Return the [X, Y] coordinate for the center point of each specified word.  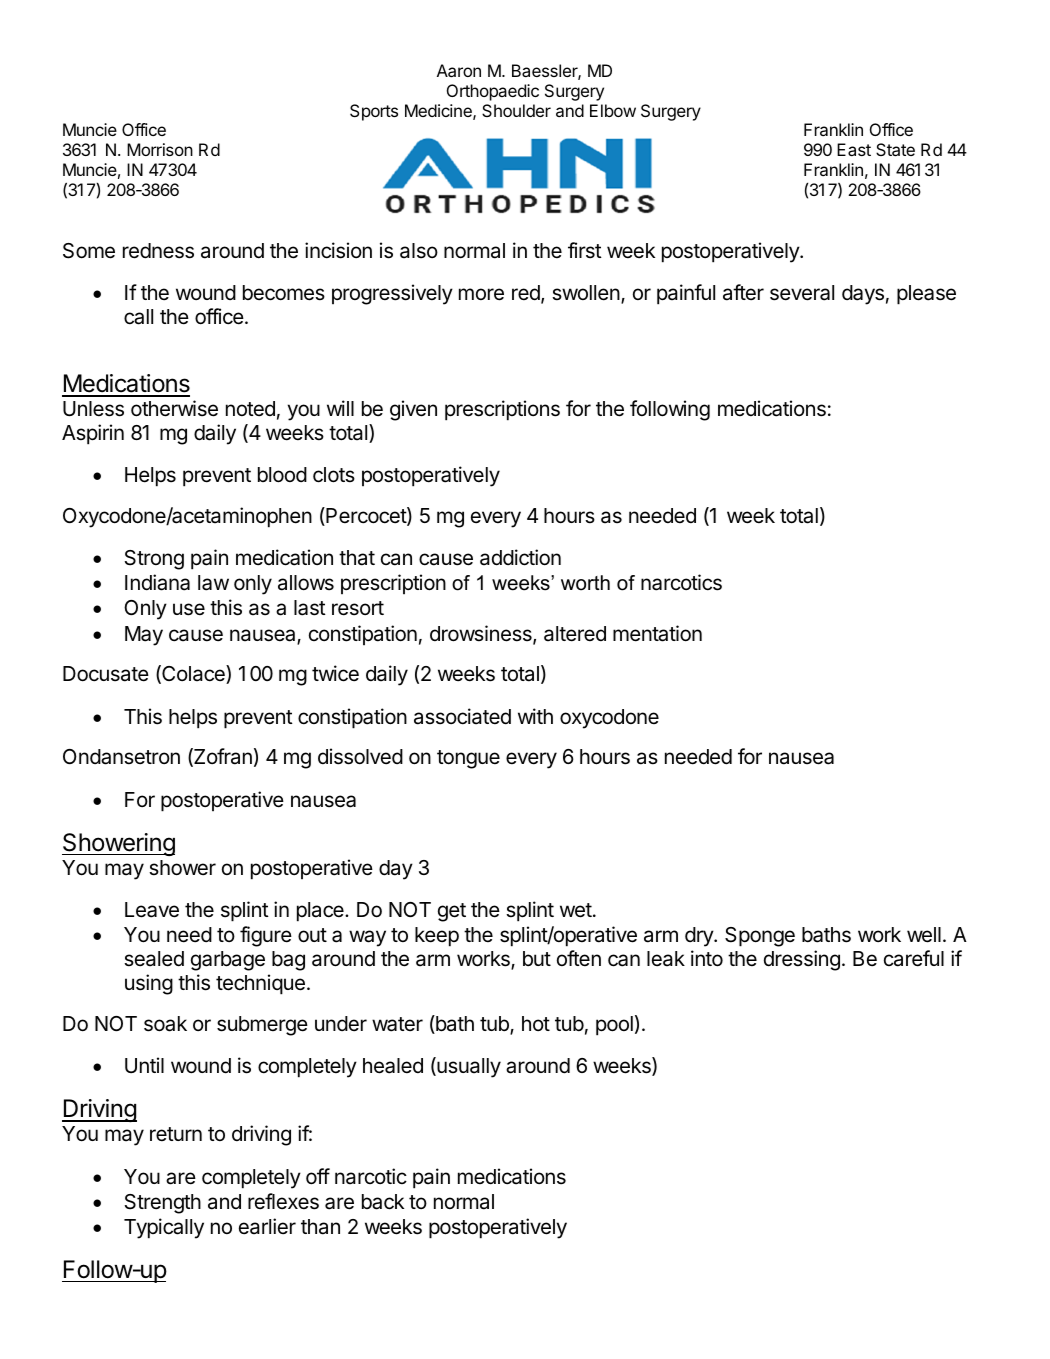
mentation [657, 633]
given [413, 410]
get [452, 912]
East [854, 149]
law [213, 583]
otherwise [174, 408]
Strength [163, 1204]
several [802, 293]
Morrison [160, 149]
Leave [152, 910]
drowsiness [482, 634]
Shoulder [516, 110]
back [383, 1202]
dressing [802, 960]
